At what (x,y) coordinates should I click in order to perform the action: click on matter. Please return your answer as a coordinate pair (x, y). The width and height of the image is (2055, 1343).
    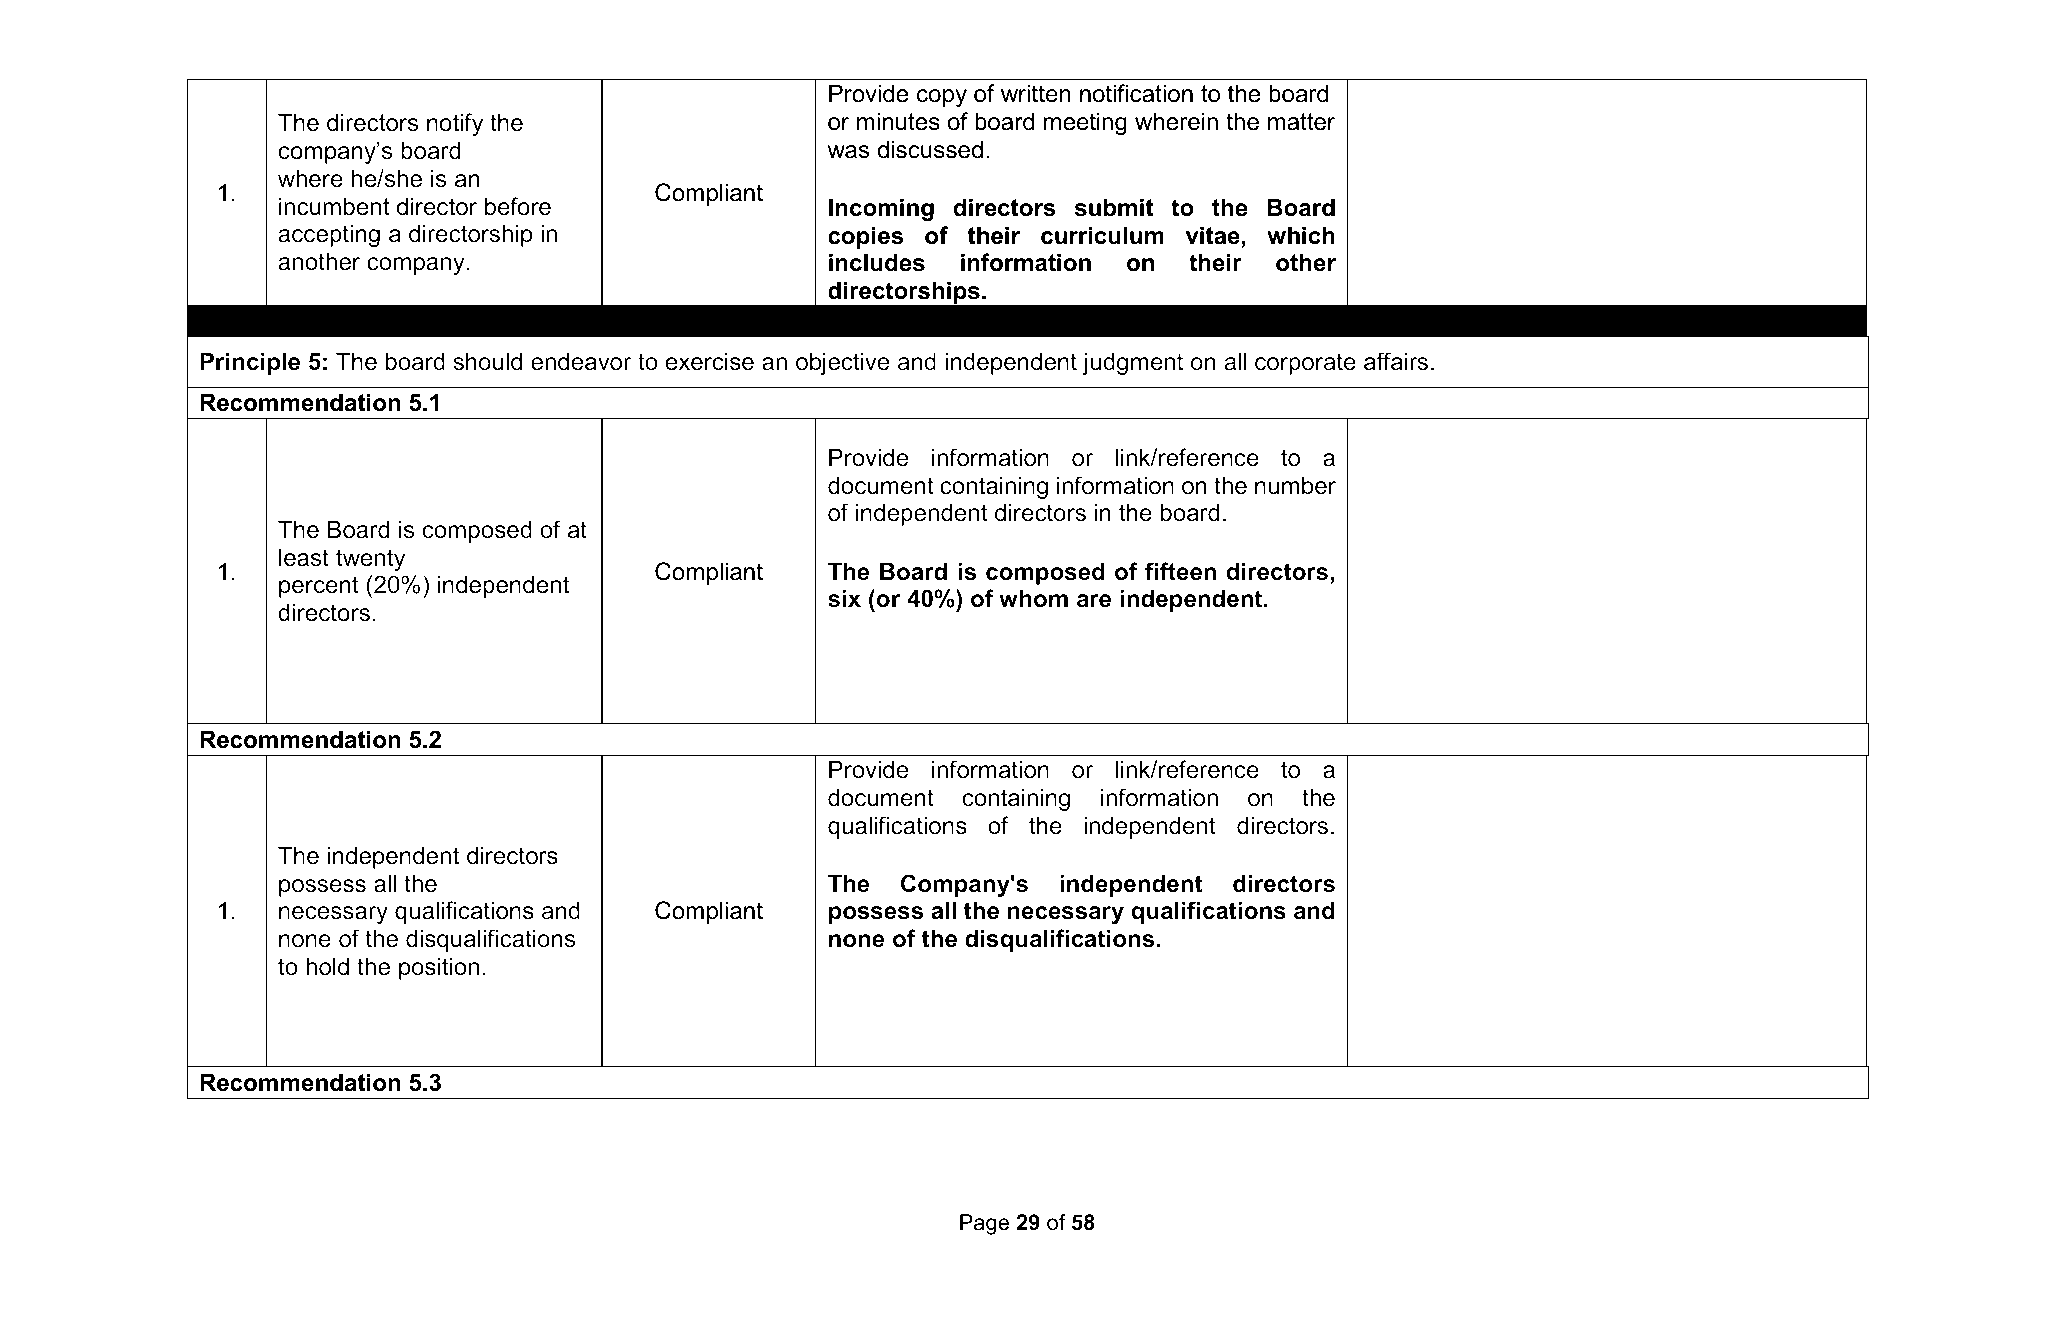
    Looking at the image, I should click on (1301, 122).
